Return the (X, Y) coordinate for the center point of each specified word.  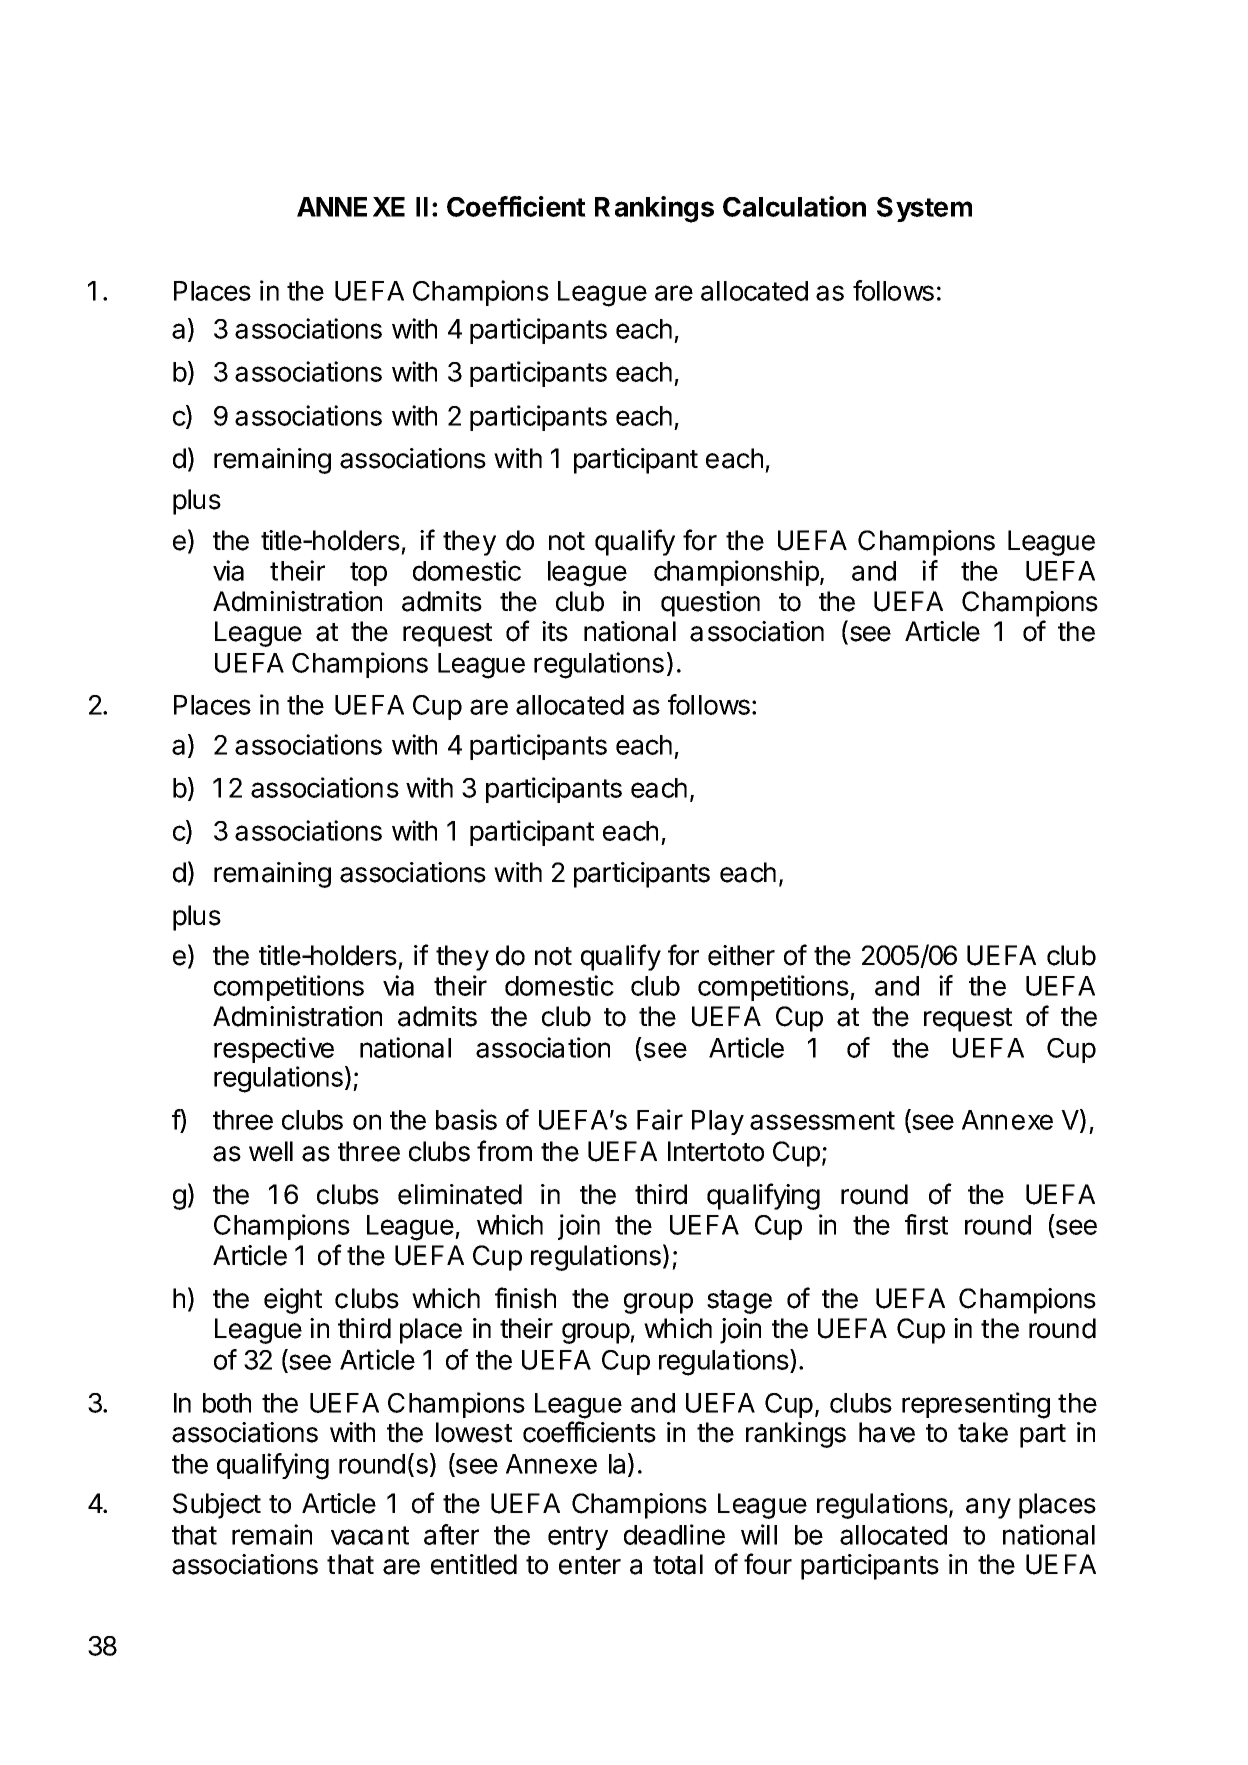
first (926, 1224)
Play (718, 1122)
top (368, 574)
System (924, 209)
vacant (370, 1535)
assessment (822, 1120)
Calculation (794, 206)
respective (274, 1050)
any (988, 1508)
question (710, 604)
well (271, 1151)
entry (578, 1538)
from (504, 1151)
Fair (660, 1119)
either (741, 955)
